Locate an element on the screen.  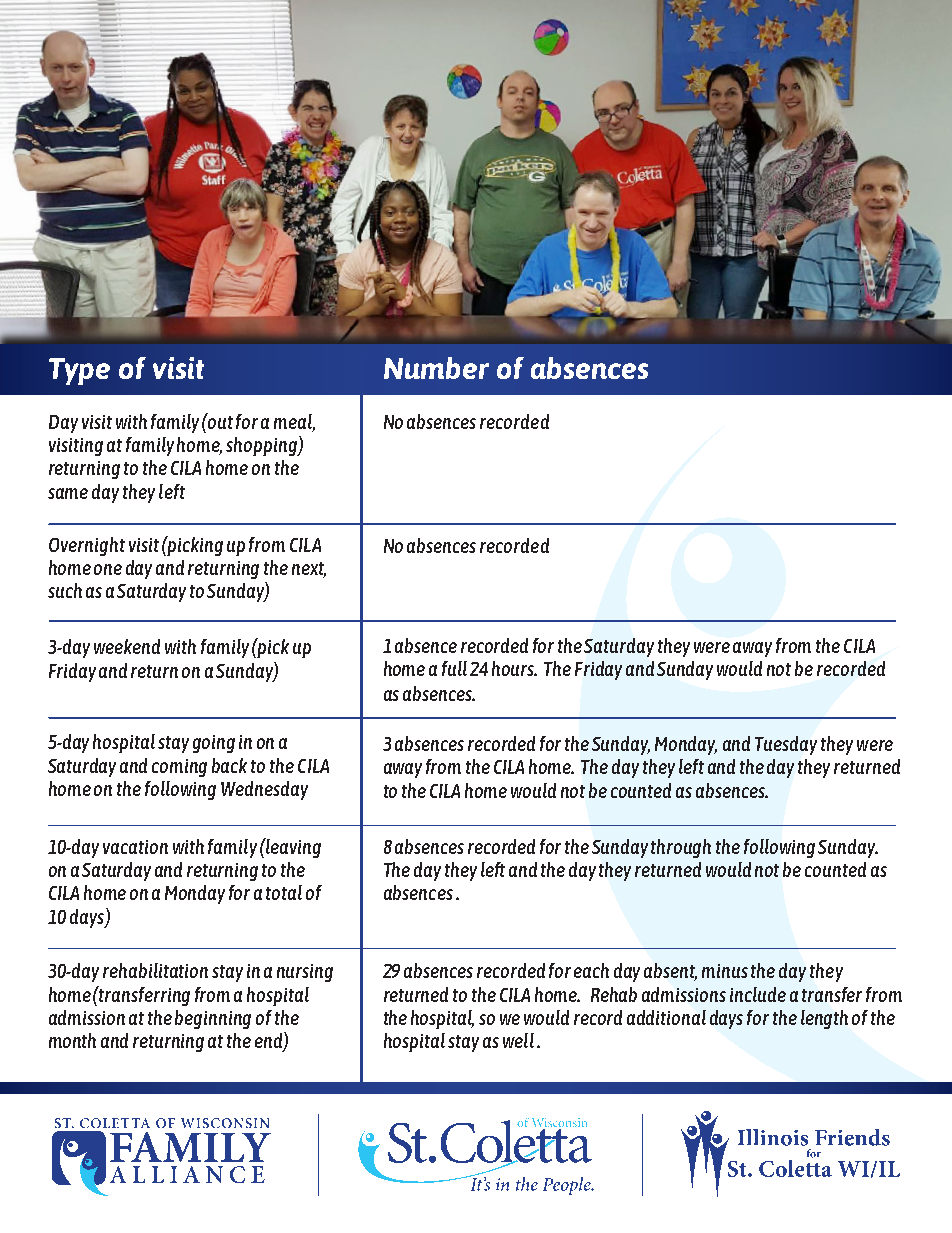
beginning is located at coordinates (213, 1019).
